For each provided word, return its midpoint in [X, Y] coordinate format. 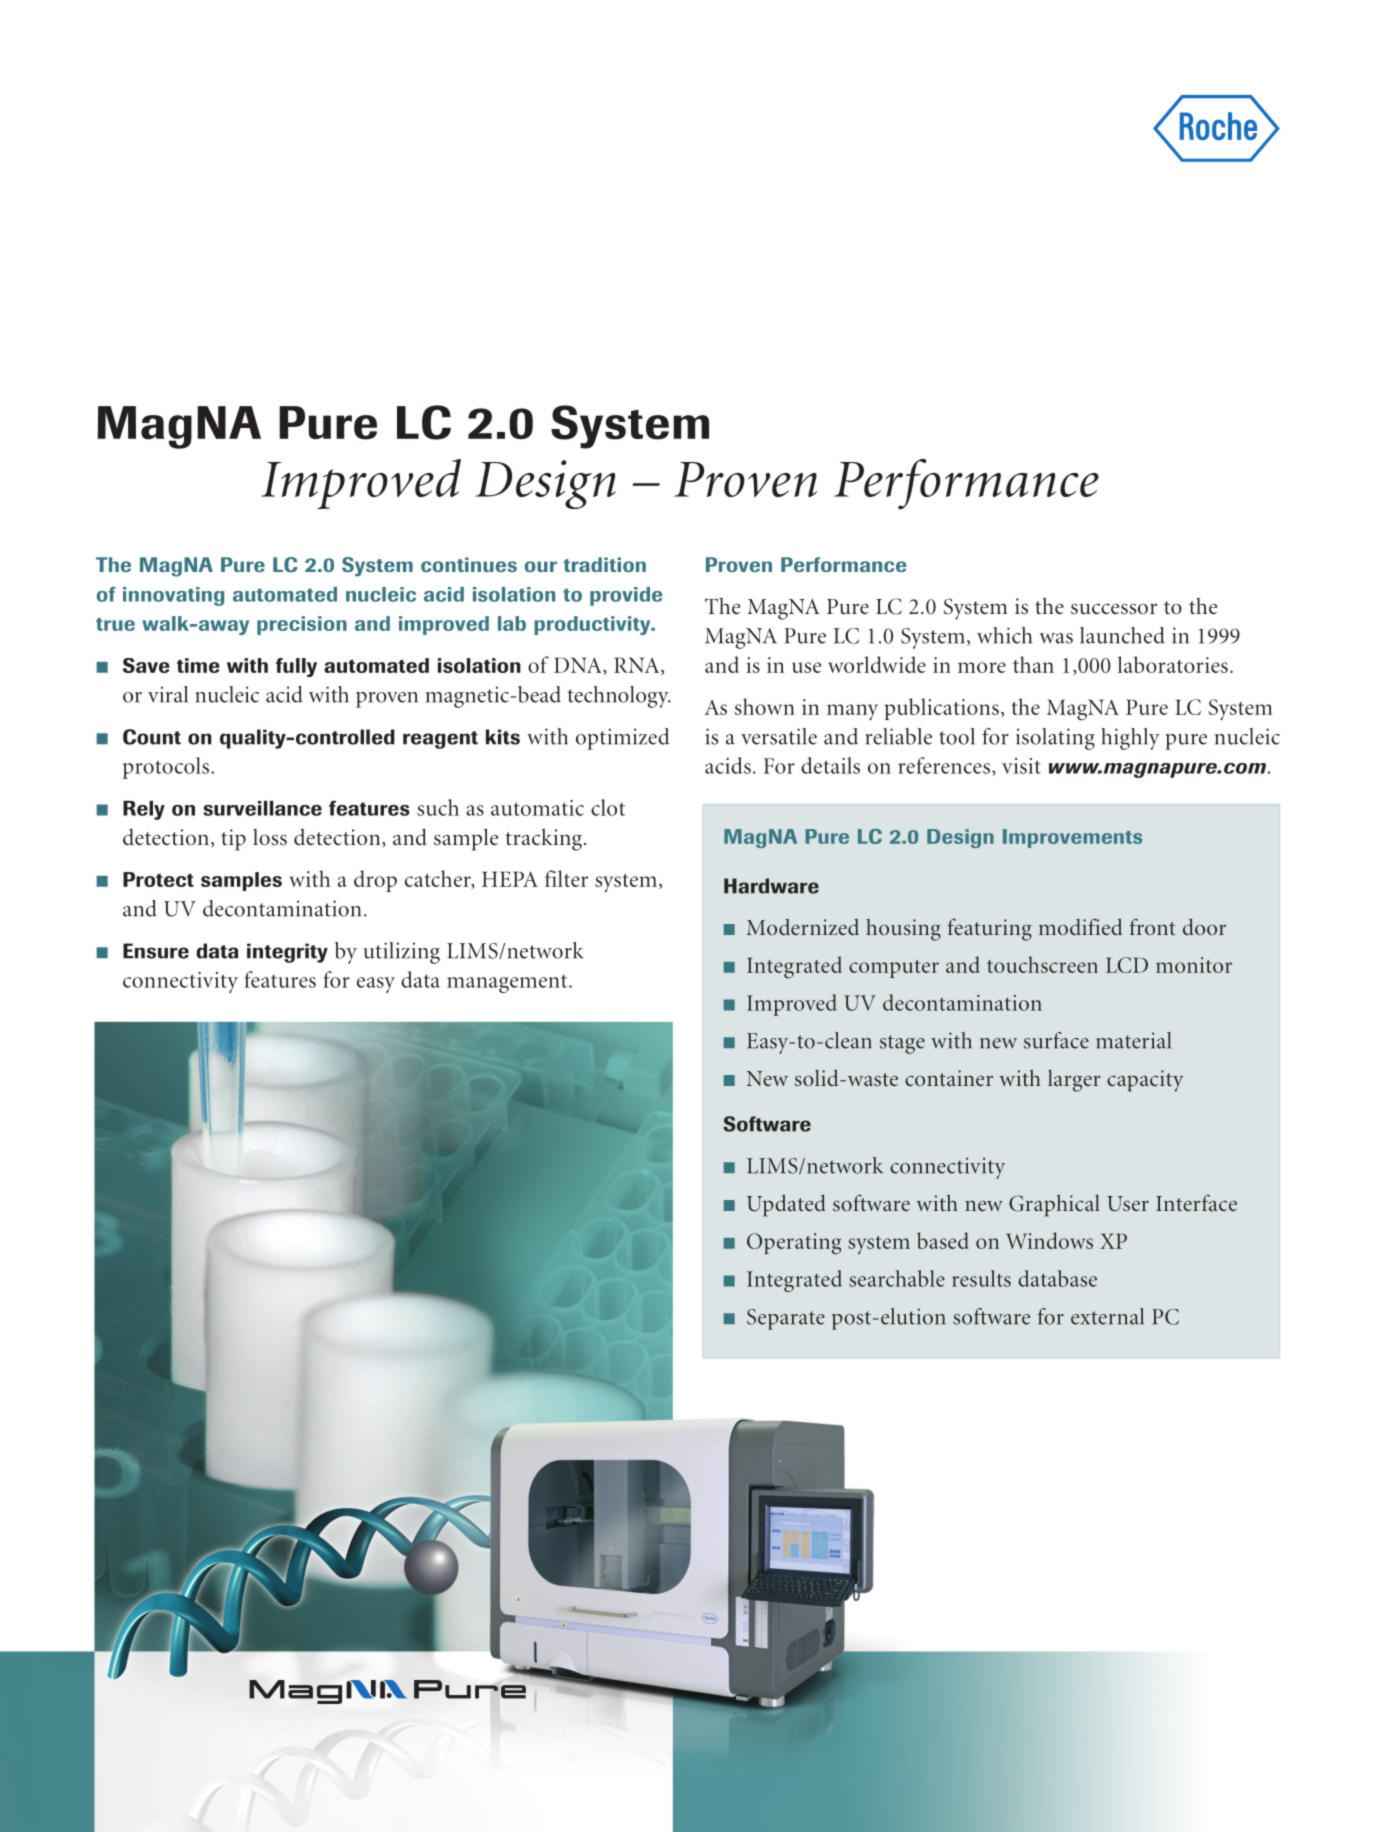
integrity [287, 953]
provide [626, 596]
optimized [622, 739]
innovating [173, 596]
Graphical [1054, 1206]
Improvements [1072, 838]
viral [168, 694]
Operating [794, 1244]
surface [1056, 1040]
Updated [786, 1206]
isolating [1055, 739]
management [508, 984]
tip [233, 840]
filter [566, 878]
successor [1114, 609]
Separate [786, 1319]
